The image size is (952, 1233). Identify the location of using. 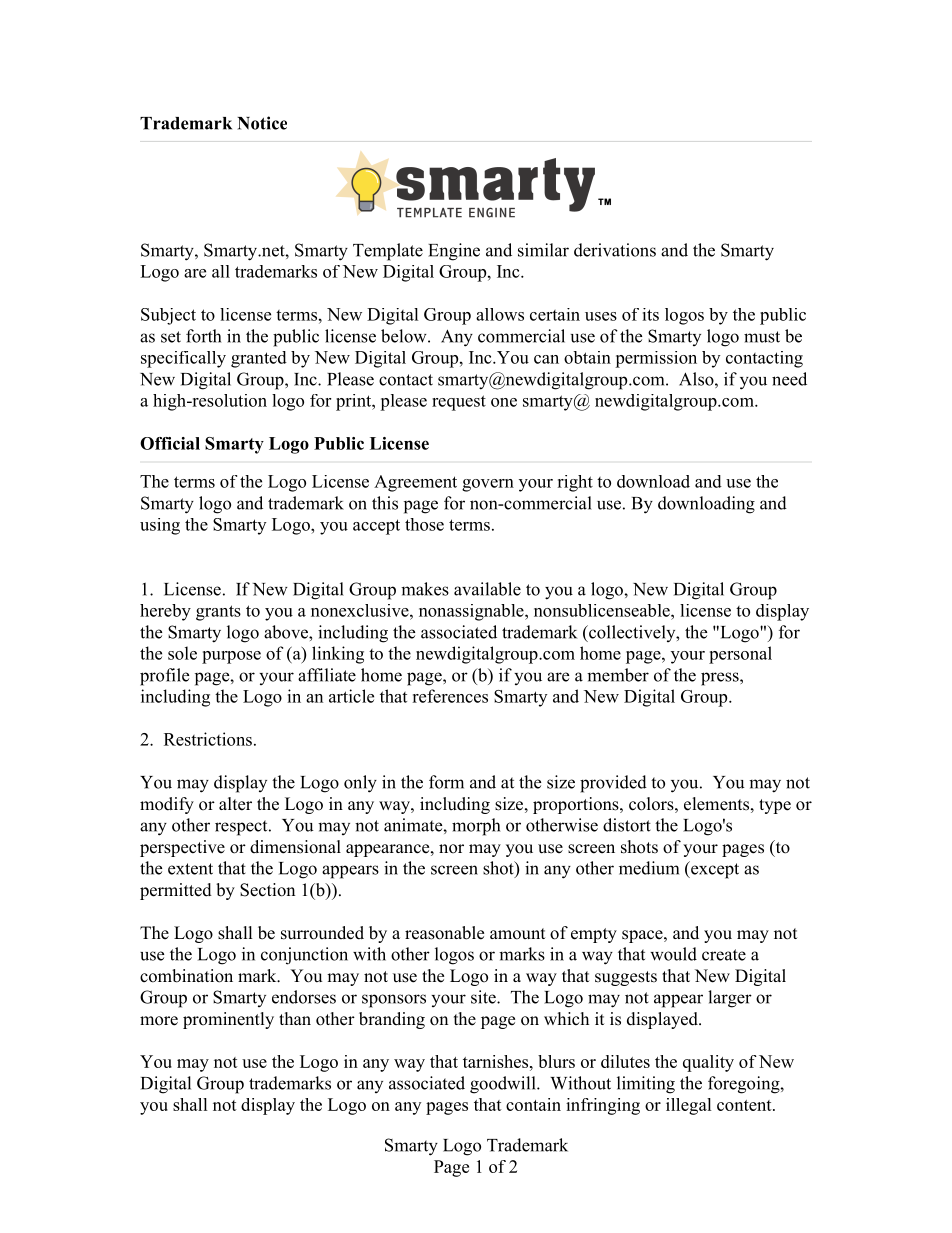
(160, 526).
